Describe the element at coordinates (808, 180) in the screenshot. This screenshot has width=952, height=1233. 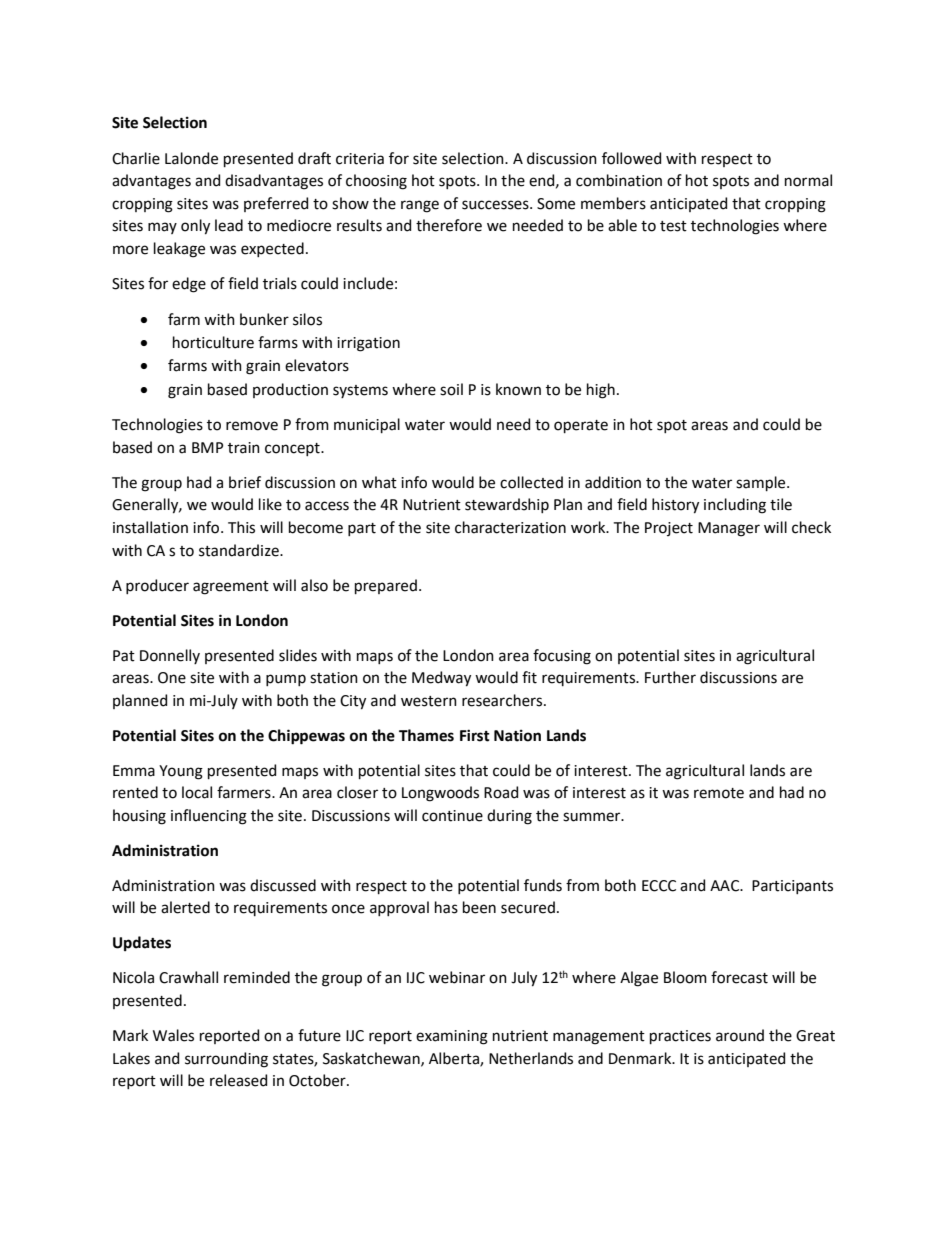
I see `normal` at that location.
